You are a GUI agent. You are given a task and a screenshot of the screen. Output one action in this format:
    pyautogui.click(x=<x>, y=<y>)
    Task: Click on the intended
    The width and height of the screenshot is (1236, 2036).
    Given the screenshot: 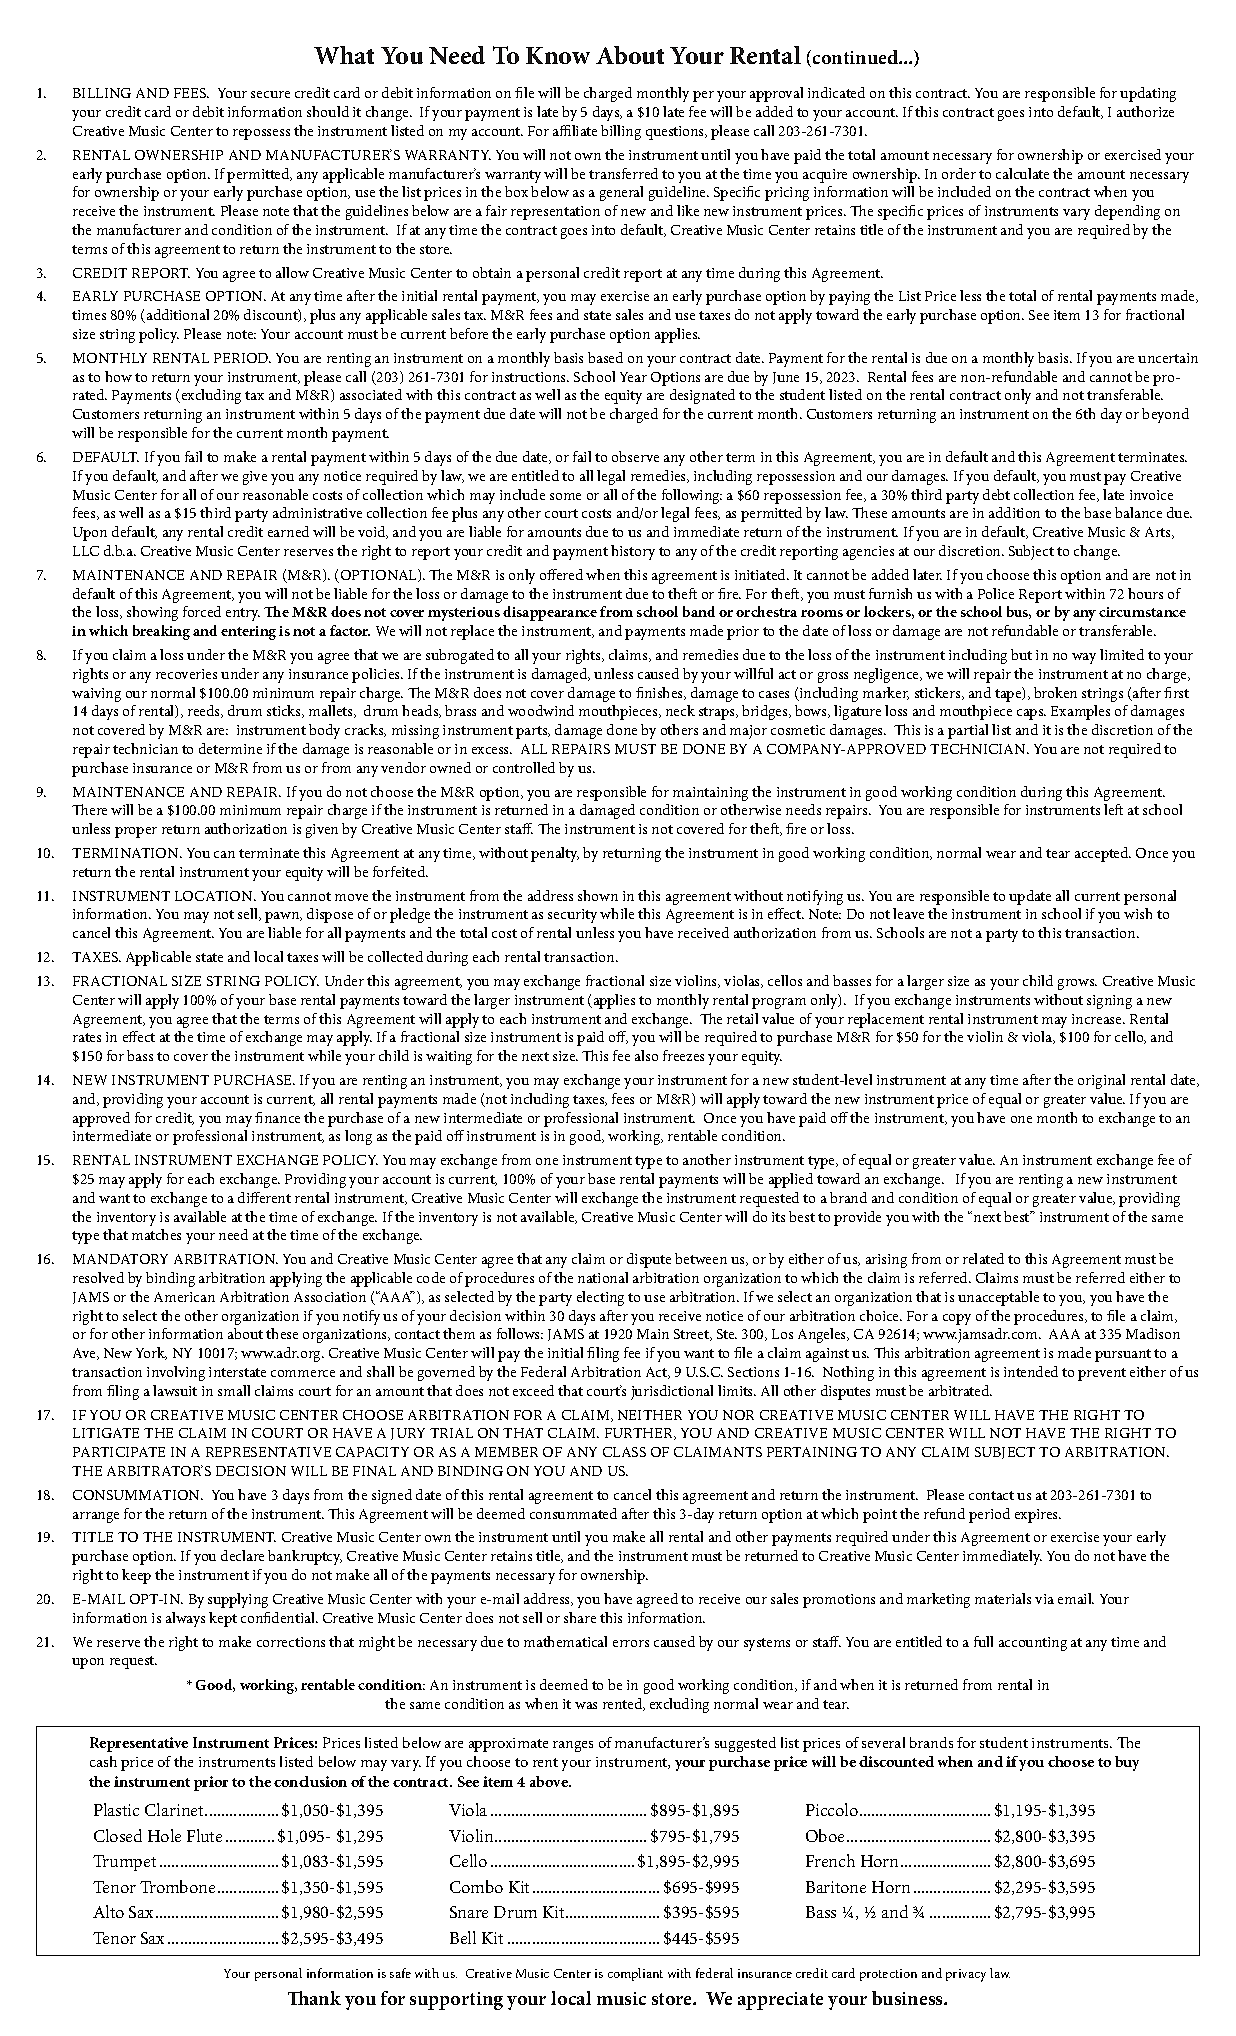 What is the action you would take?
    pyautogui.click(x=1031, y=1371)
